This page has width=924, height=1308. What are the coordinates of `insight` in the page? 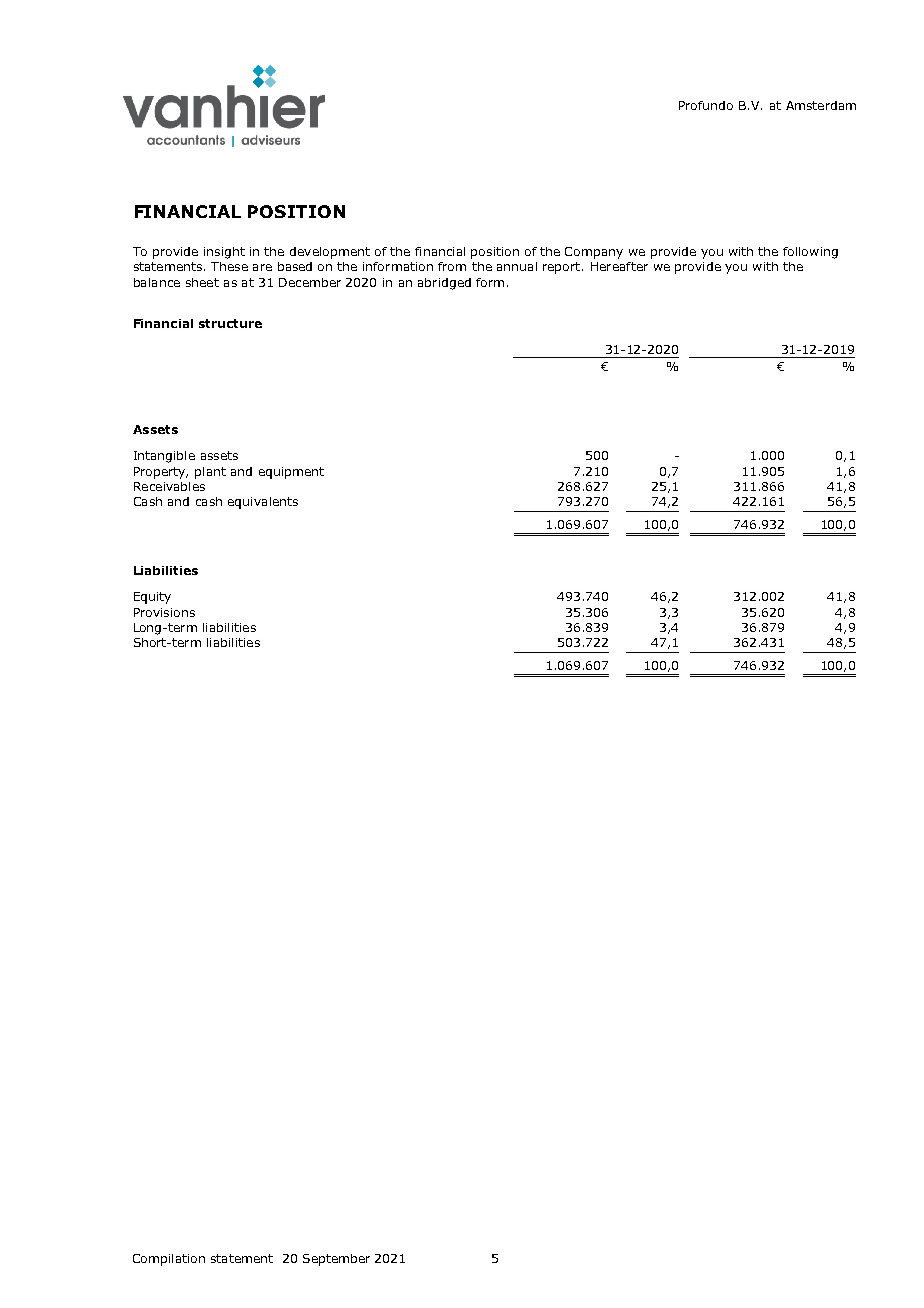 It's located at (224, 253).
